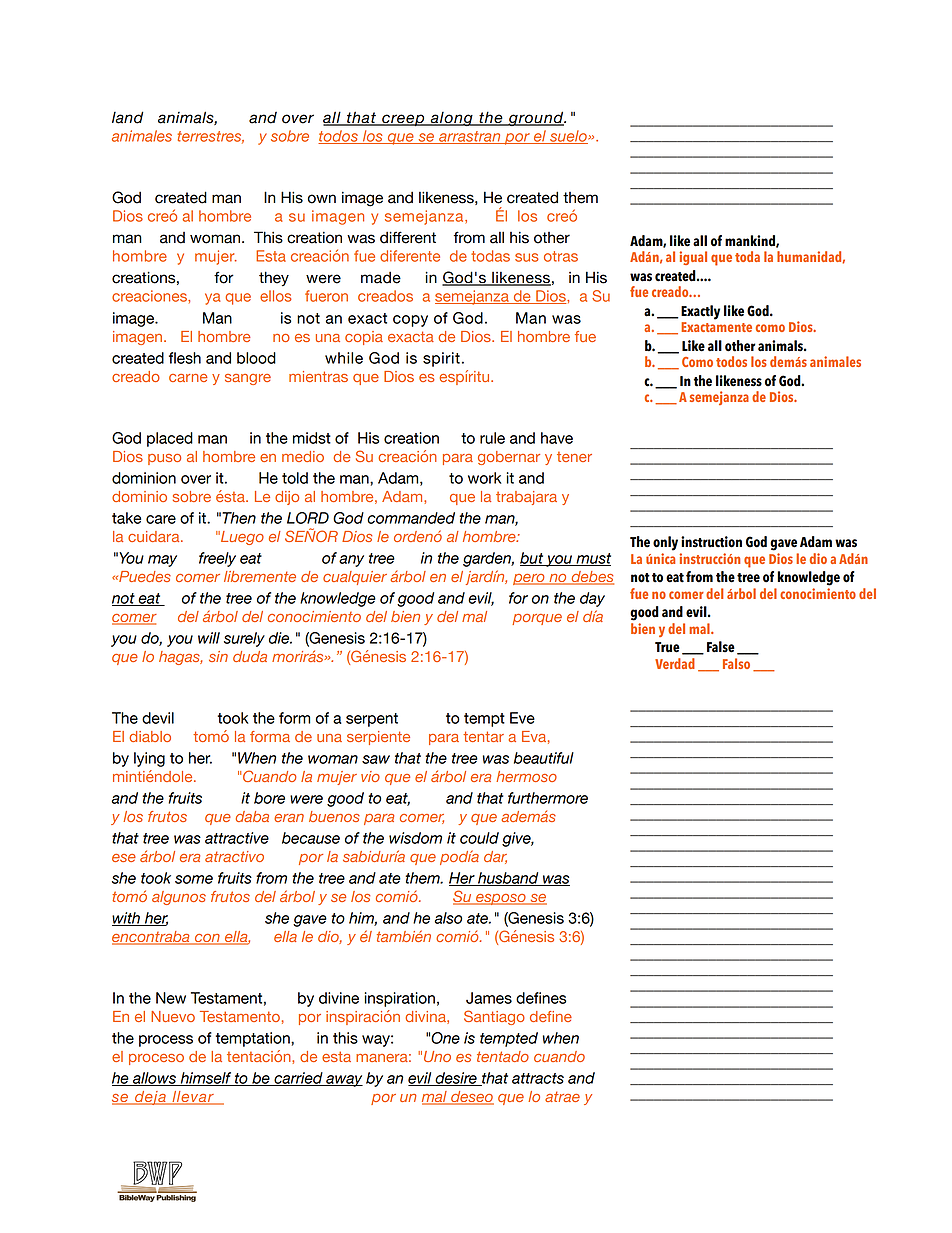  Describe the element at coordinates (548, 798) in the screenshot. I see `furthermore` at that location.
